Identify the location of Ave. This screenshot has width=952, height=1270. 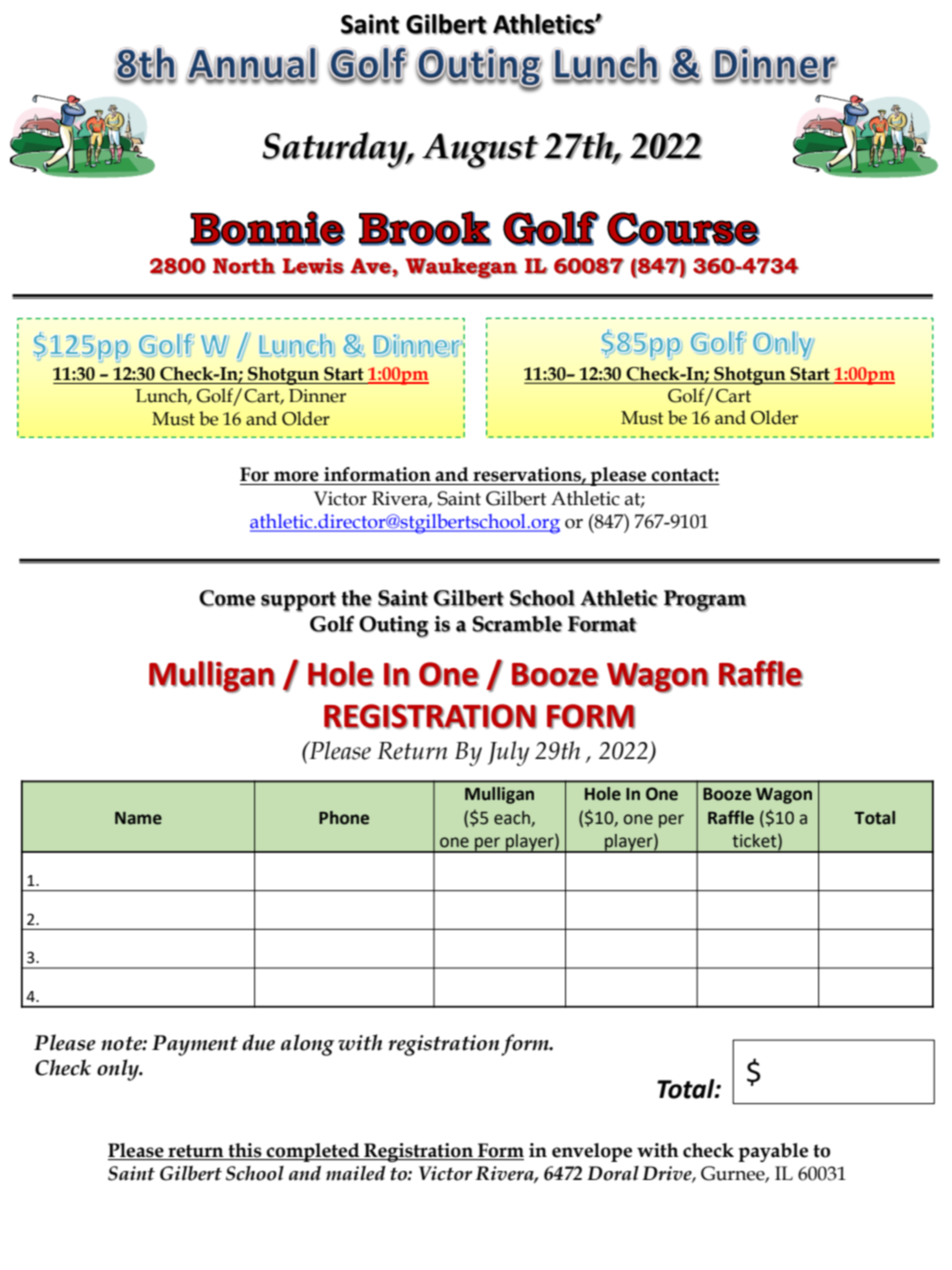
(371, 266).
